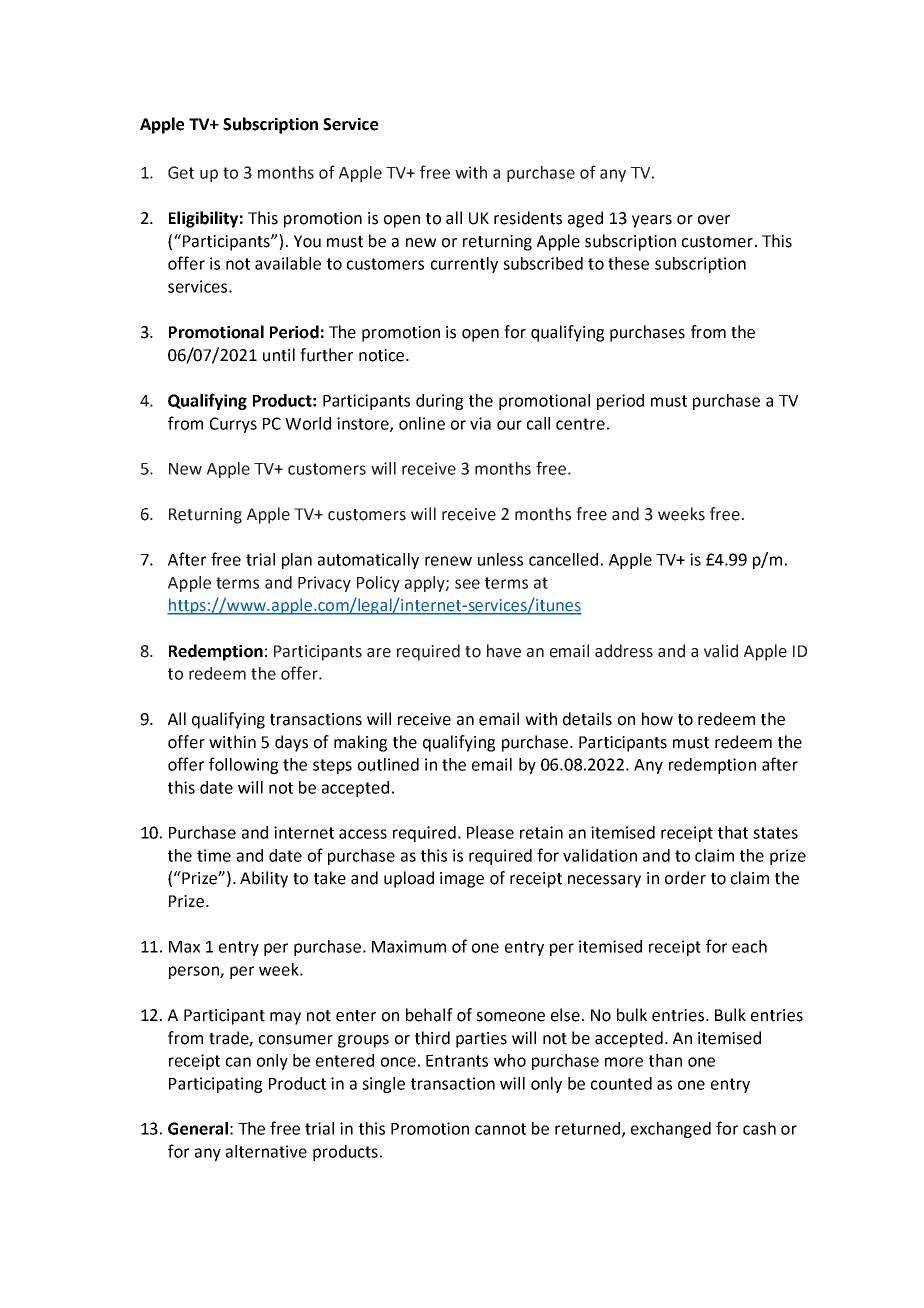 The image size is (924, 1308). Describe the element at coordinates (308, 423) in the document. I see `World` at that location.
